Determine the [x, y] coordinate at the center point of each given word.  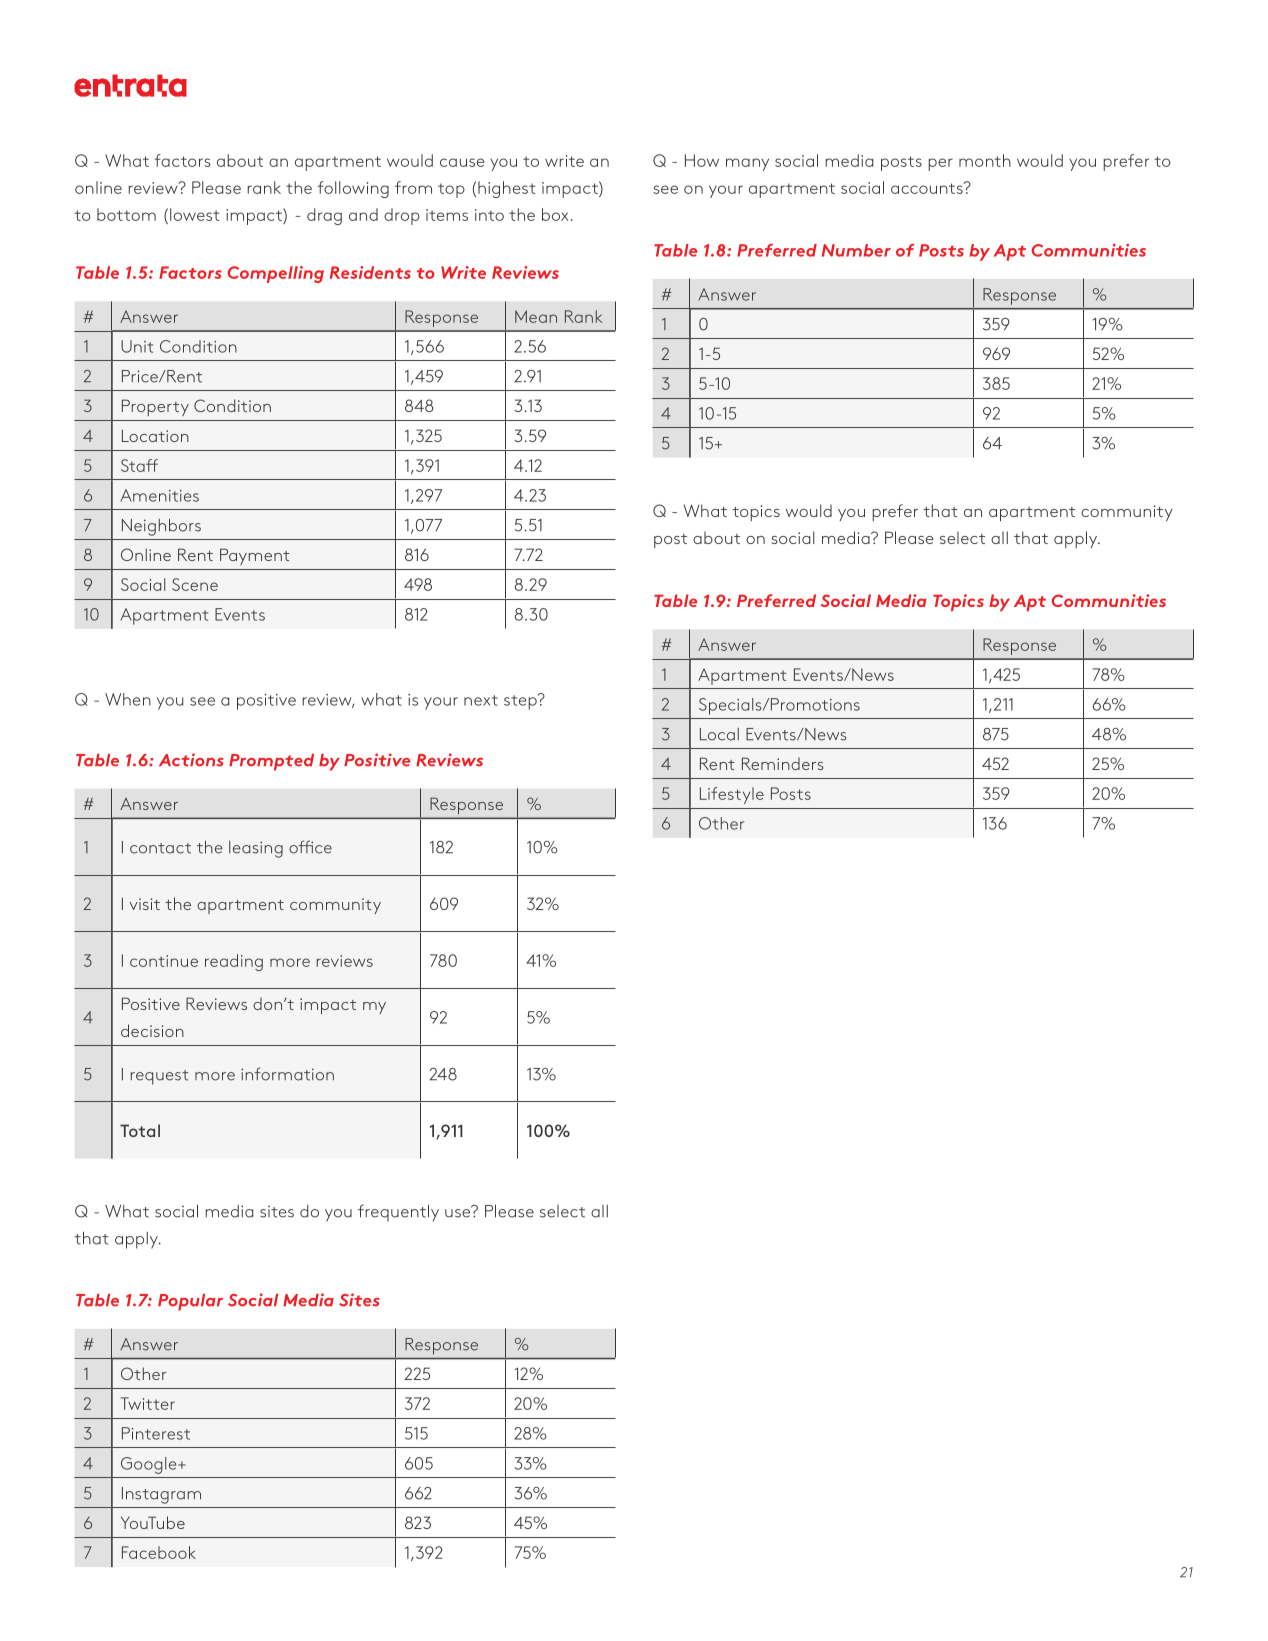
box [555, 214]
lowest [194, 214]
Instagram [161, 1495]
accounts [928, 188]
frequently [398, 1213]
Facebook [159, 1552]
